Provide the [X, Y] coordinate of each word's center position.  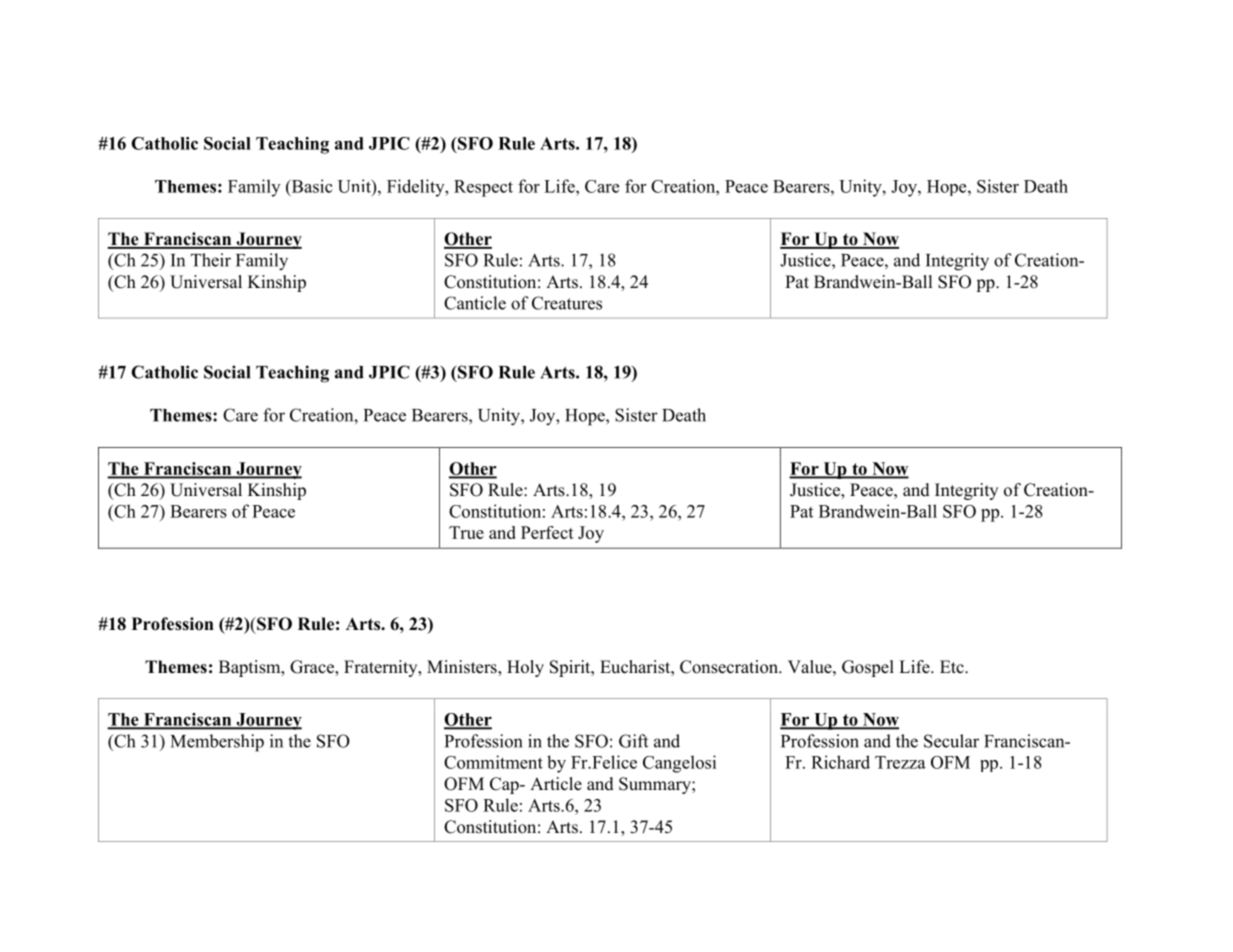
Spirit [571, 668]
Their [211, 260]
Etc [953, 666]
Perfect [547, 532]
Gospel [868, 668]
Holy [525, 668]
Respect [483, 188]
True [466, 532]
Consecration [730, 667]
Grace [313, 668]
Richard [840, 762]
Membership [217, 743]
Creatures [567, 303]
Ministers [463, 668]
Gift [633, 741]
